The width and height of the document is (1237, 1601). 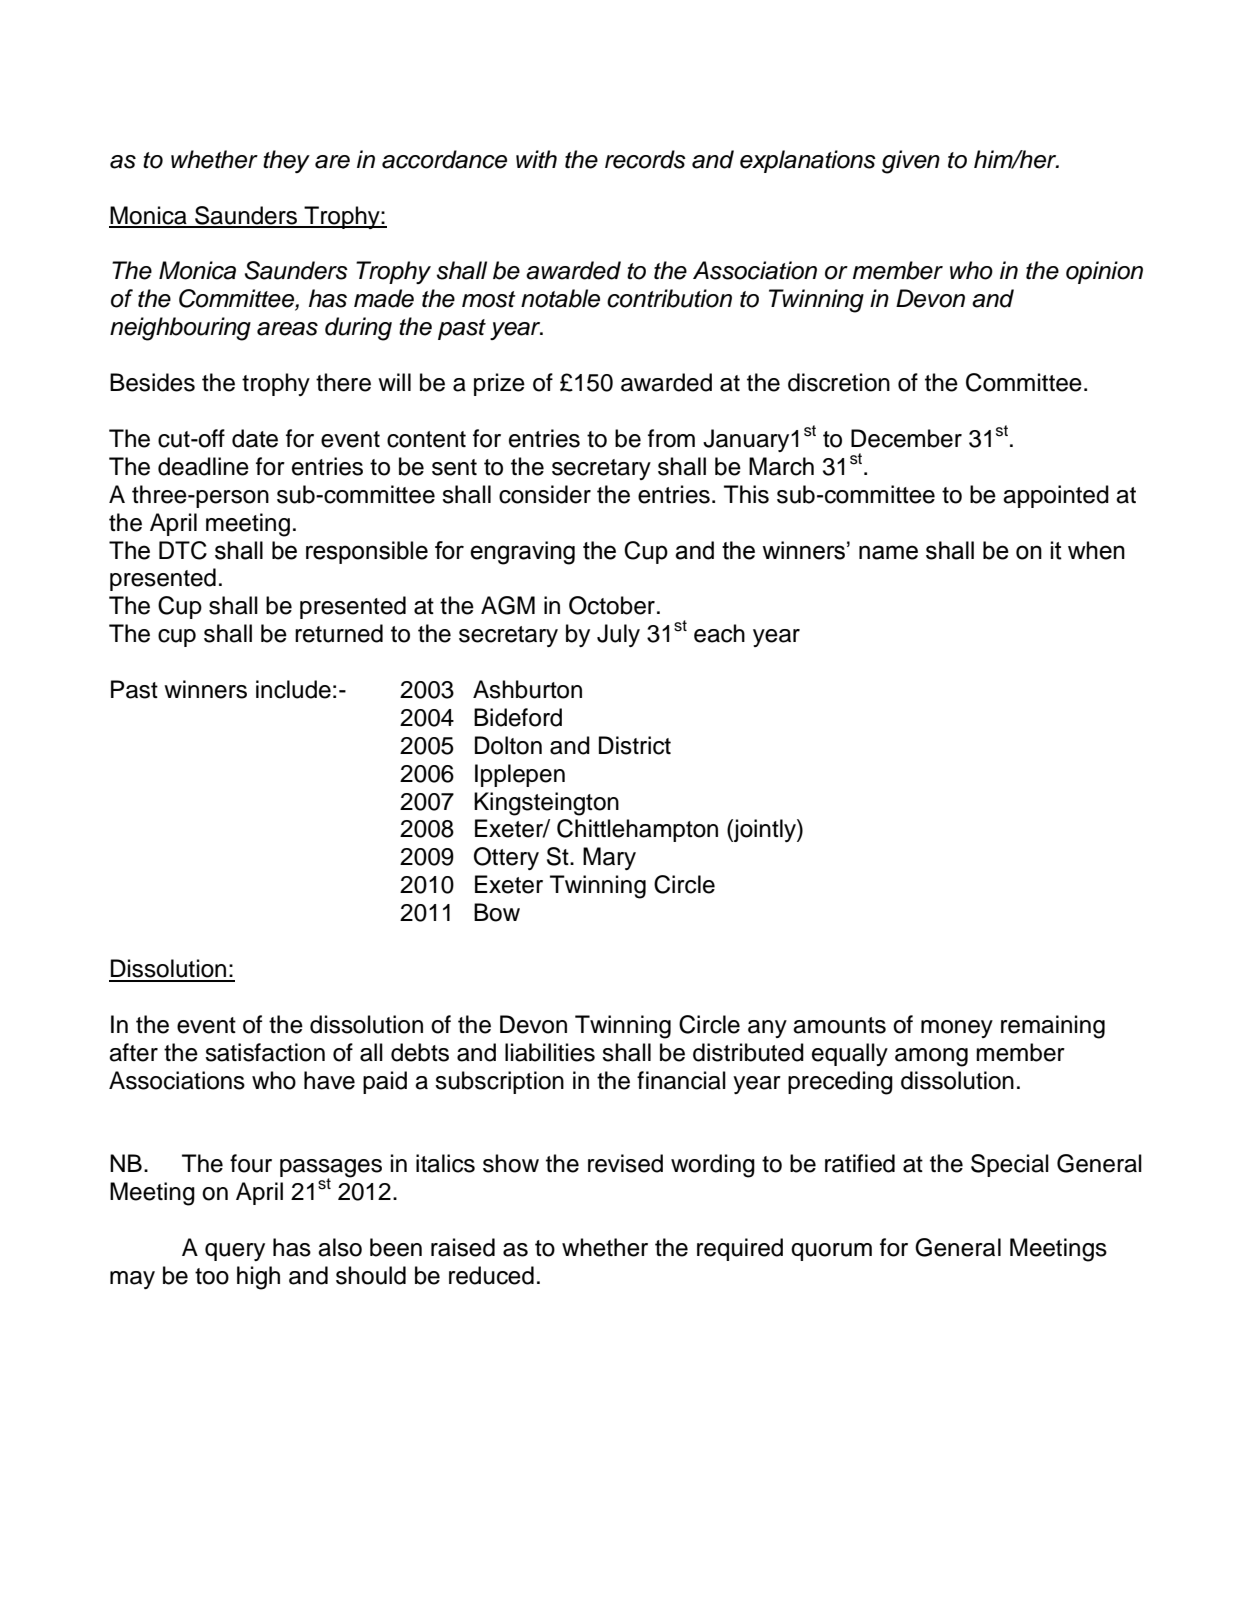 I want to click on they, so click(x=286, y=161).
